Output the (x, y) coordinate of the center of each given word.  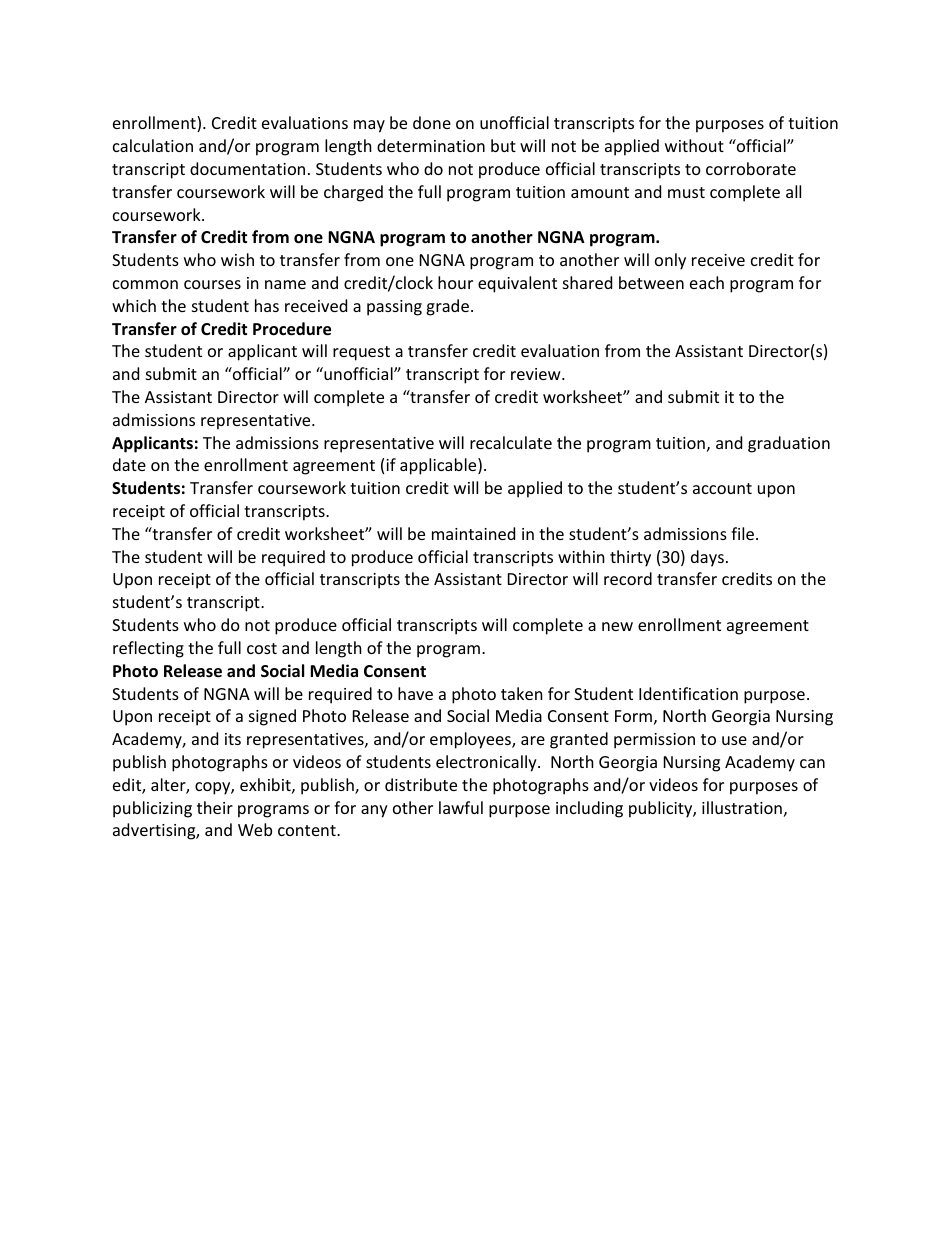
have (415, 693)
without (694, 145)
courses (212, 284)
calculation (153, 145)
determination (431, 145)
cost (262, 648)
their (215, 807)
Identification (688, 693)
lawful (461, 807)
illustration (742, 807)
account (722, 488)
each (707, 282)
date (129, 464)
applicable (439, 466)
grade (447, 307)
